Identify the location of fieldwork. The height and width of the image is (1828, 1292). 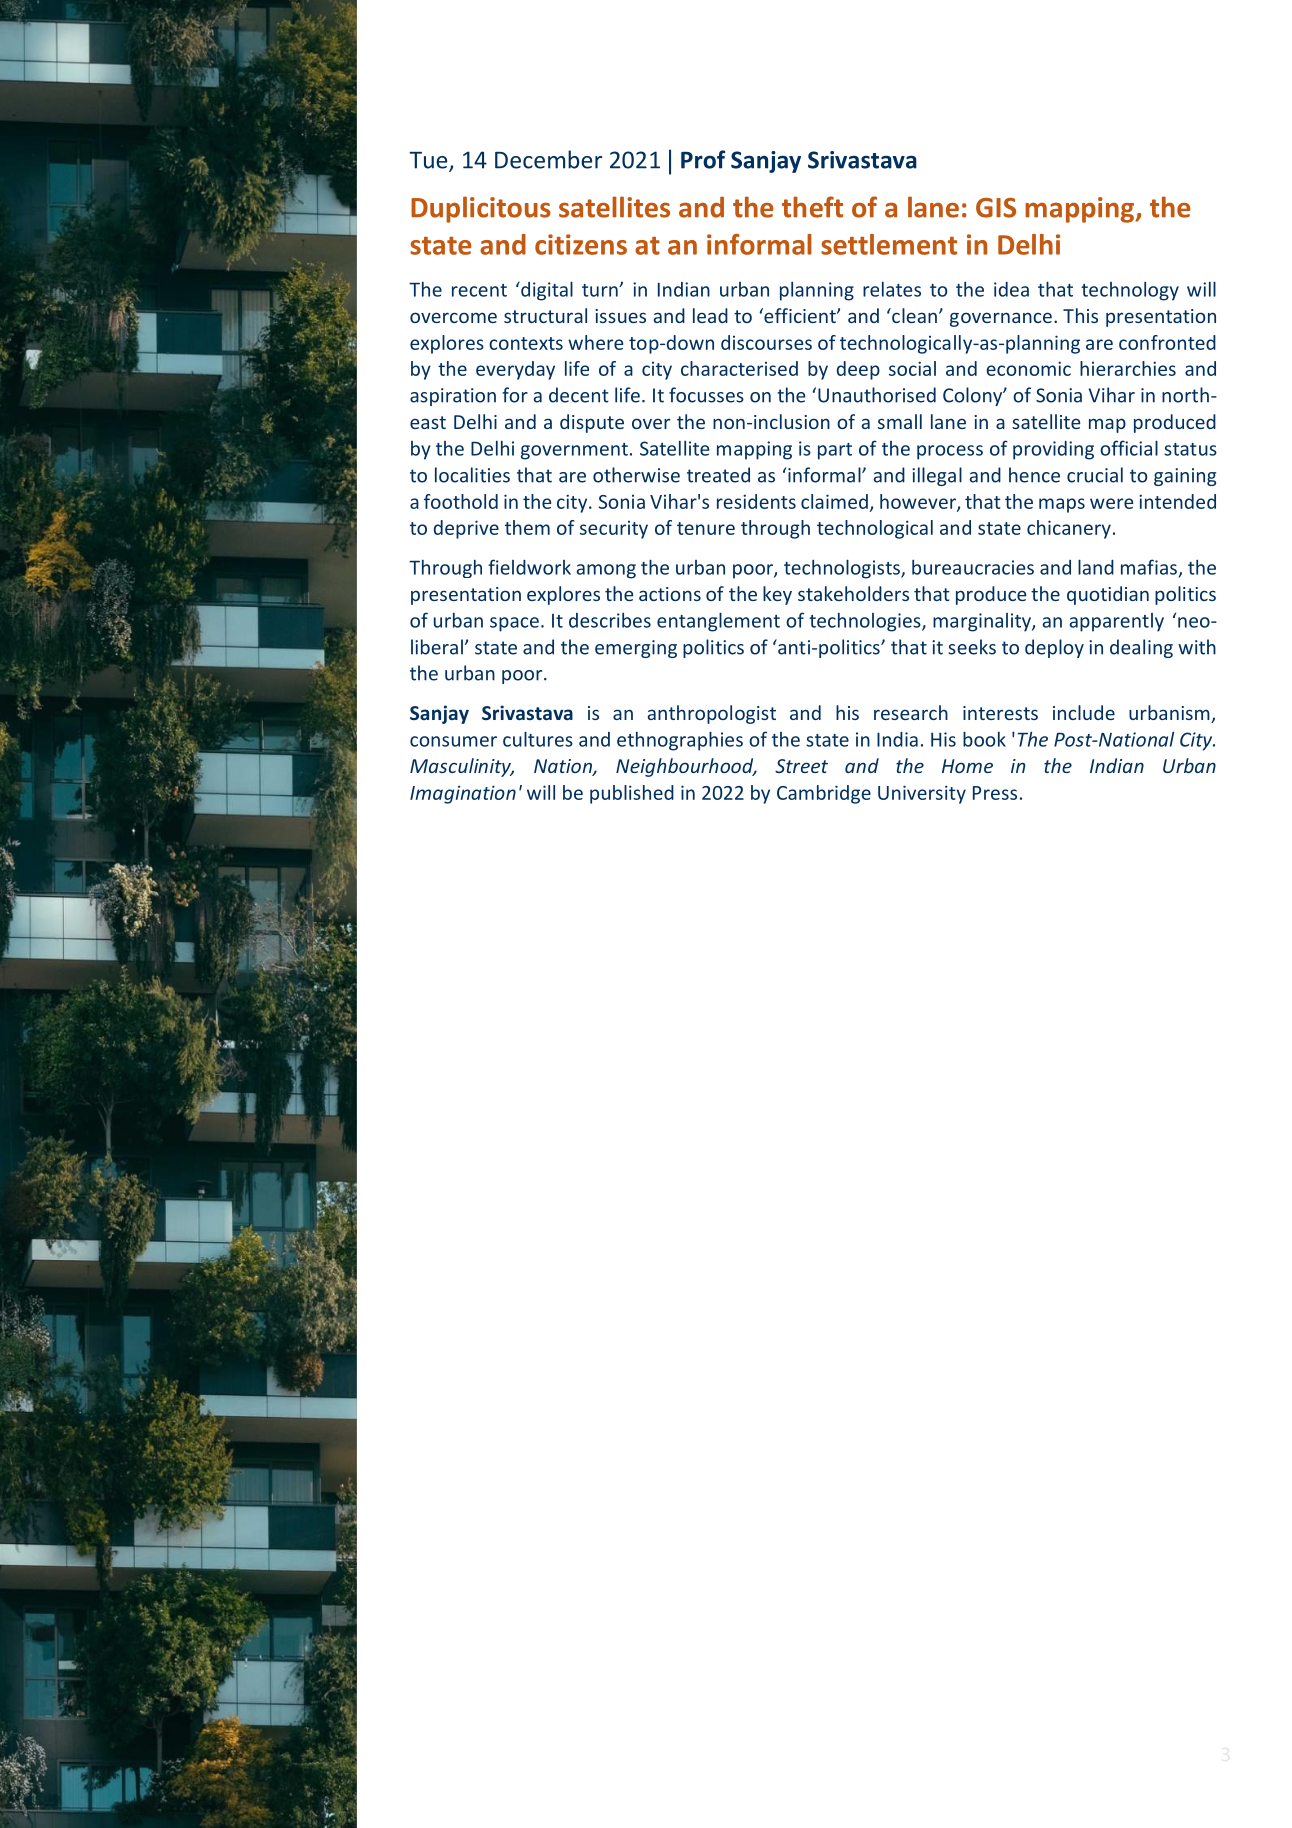
(529, 567).
